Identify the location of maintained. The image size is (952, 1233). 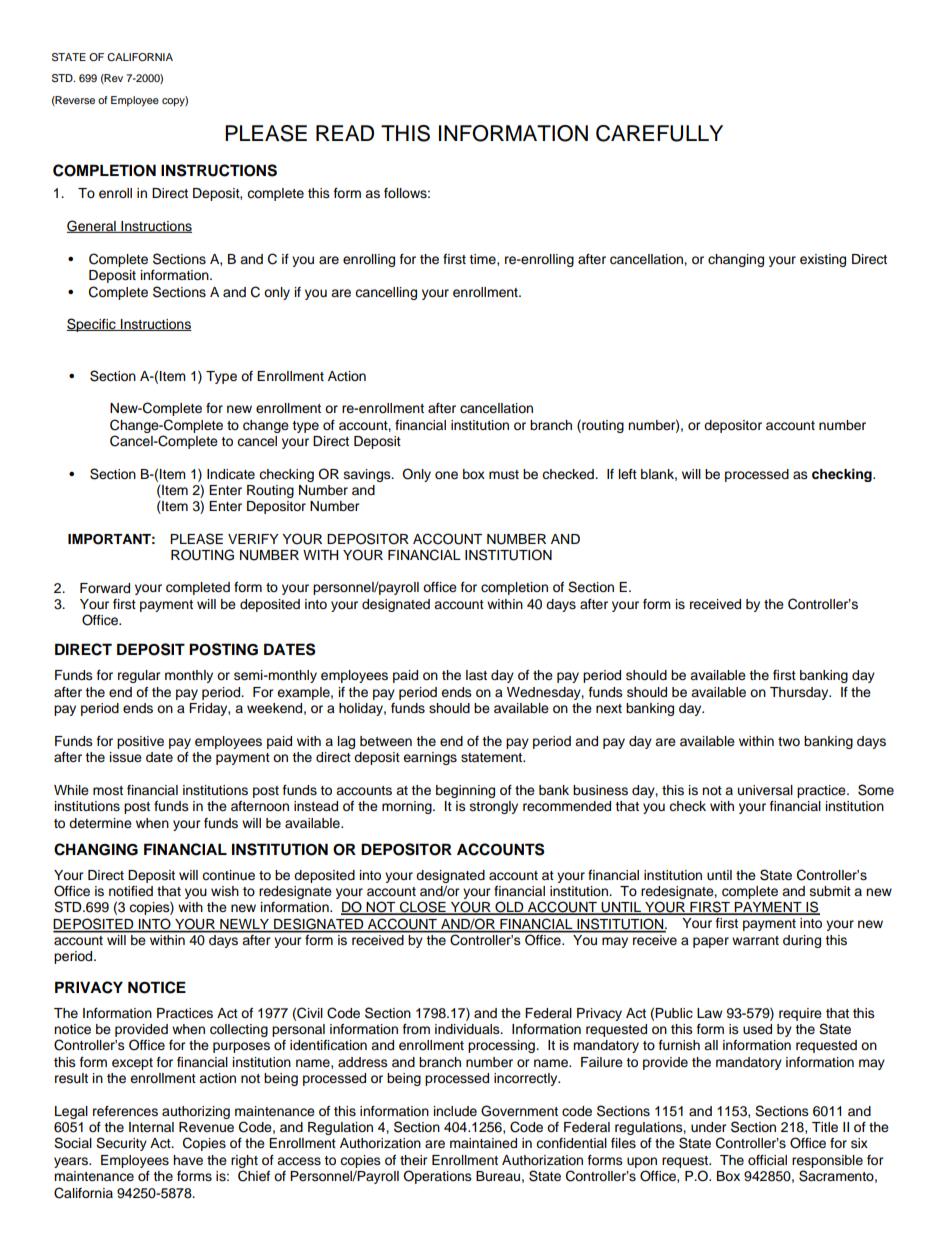
(483, 1143).
